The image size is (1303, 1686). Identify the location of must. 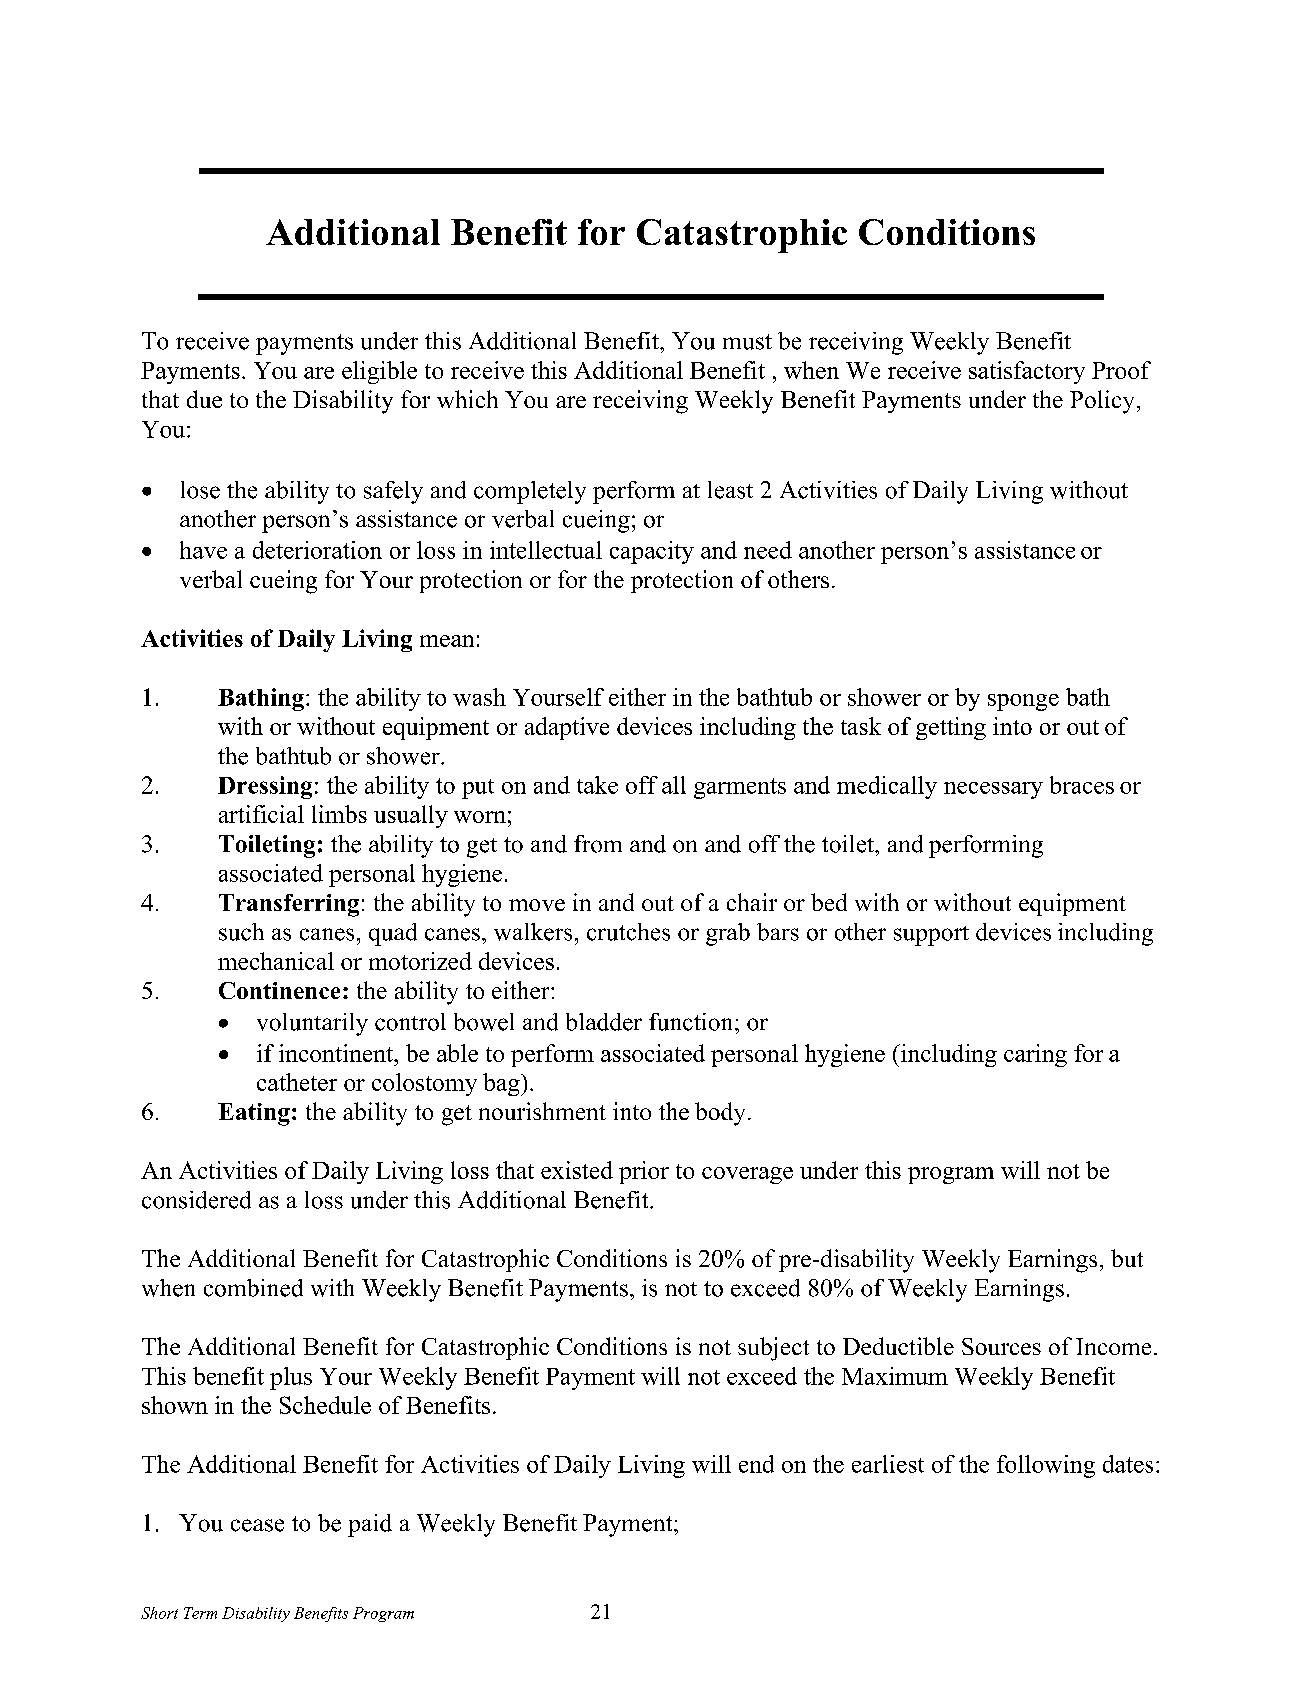
(747, 342).
